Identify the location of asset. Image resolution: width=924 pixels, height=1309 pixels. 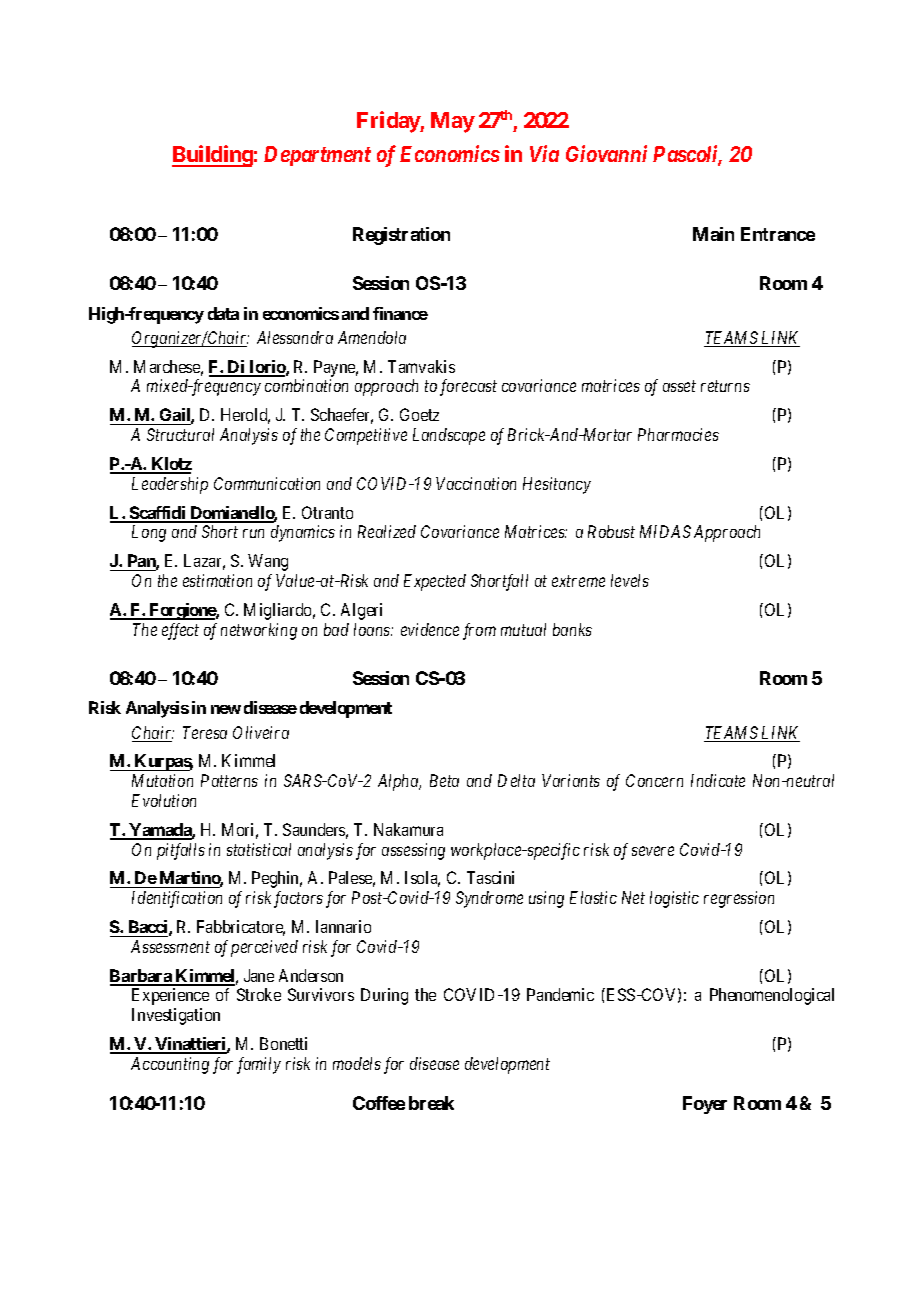
(679, 386).
